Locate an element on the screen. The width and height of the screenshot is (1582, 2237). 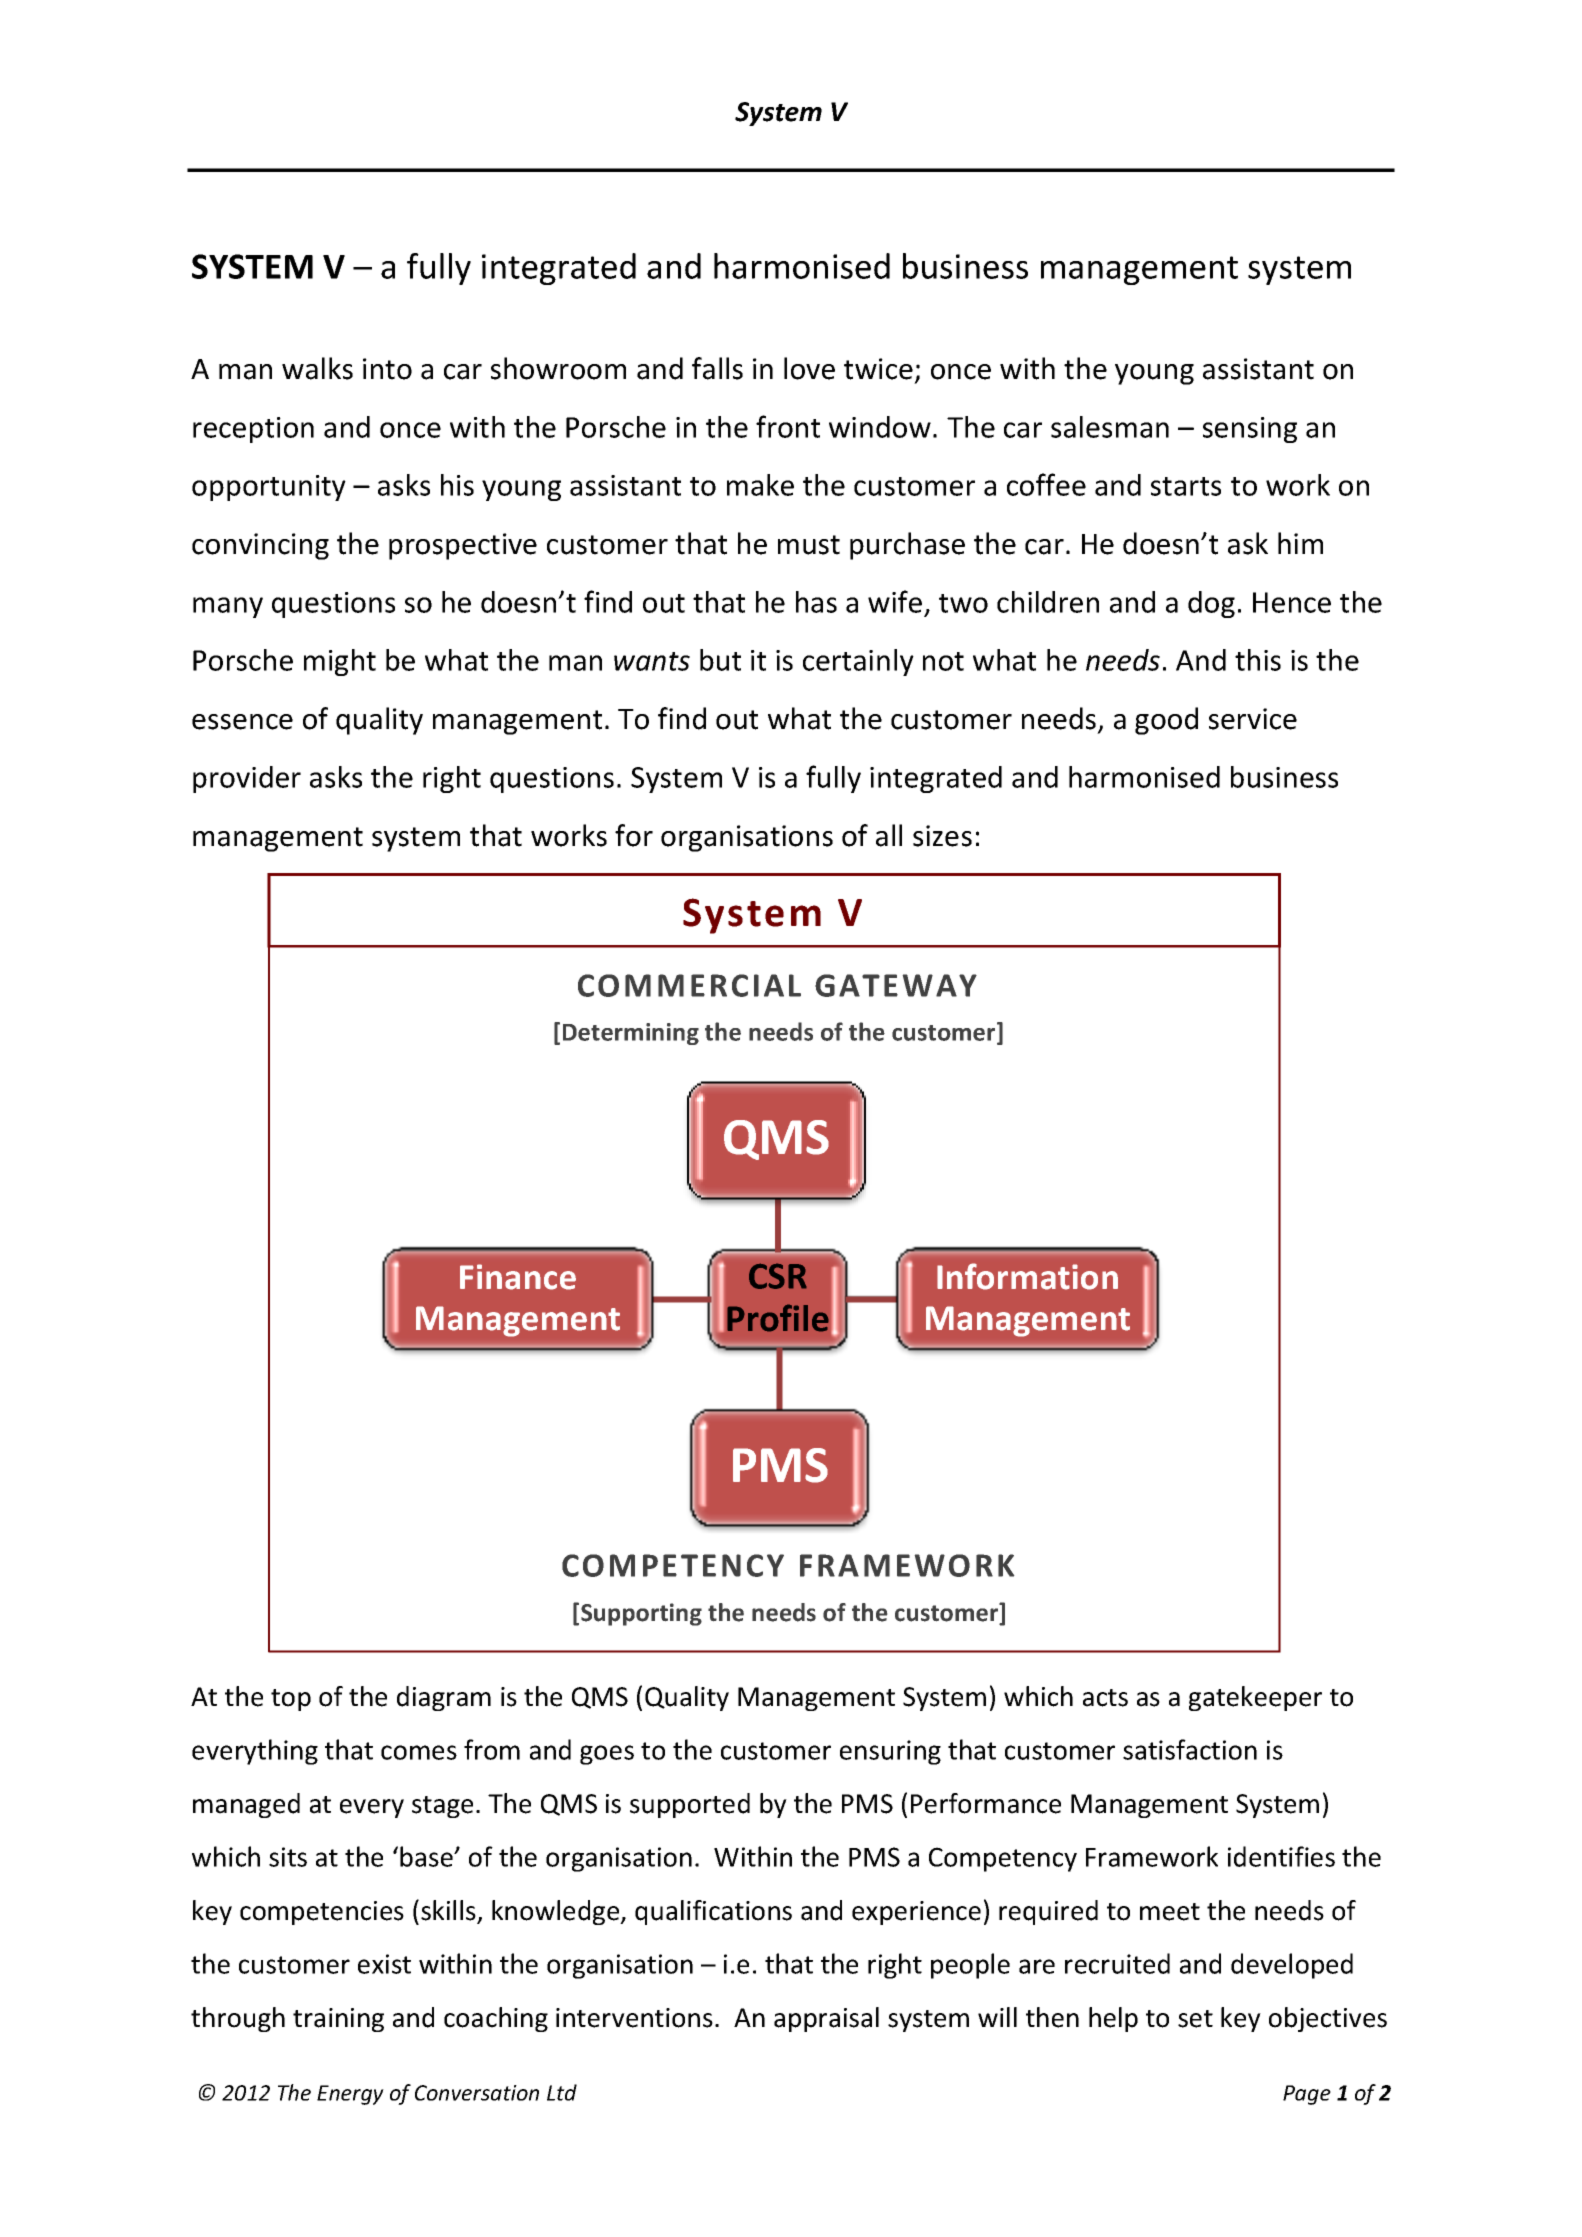
front is located at coordinates (788, 426).
